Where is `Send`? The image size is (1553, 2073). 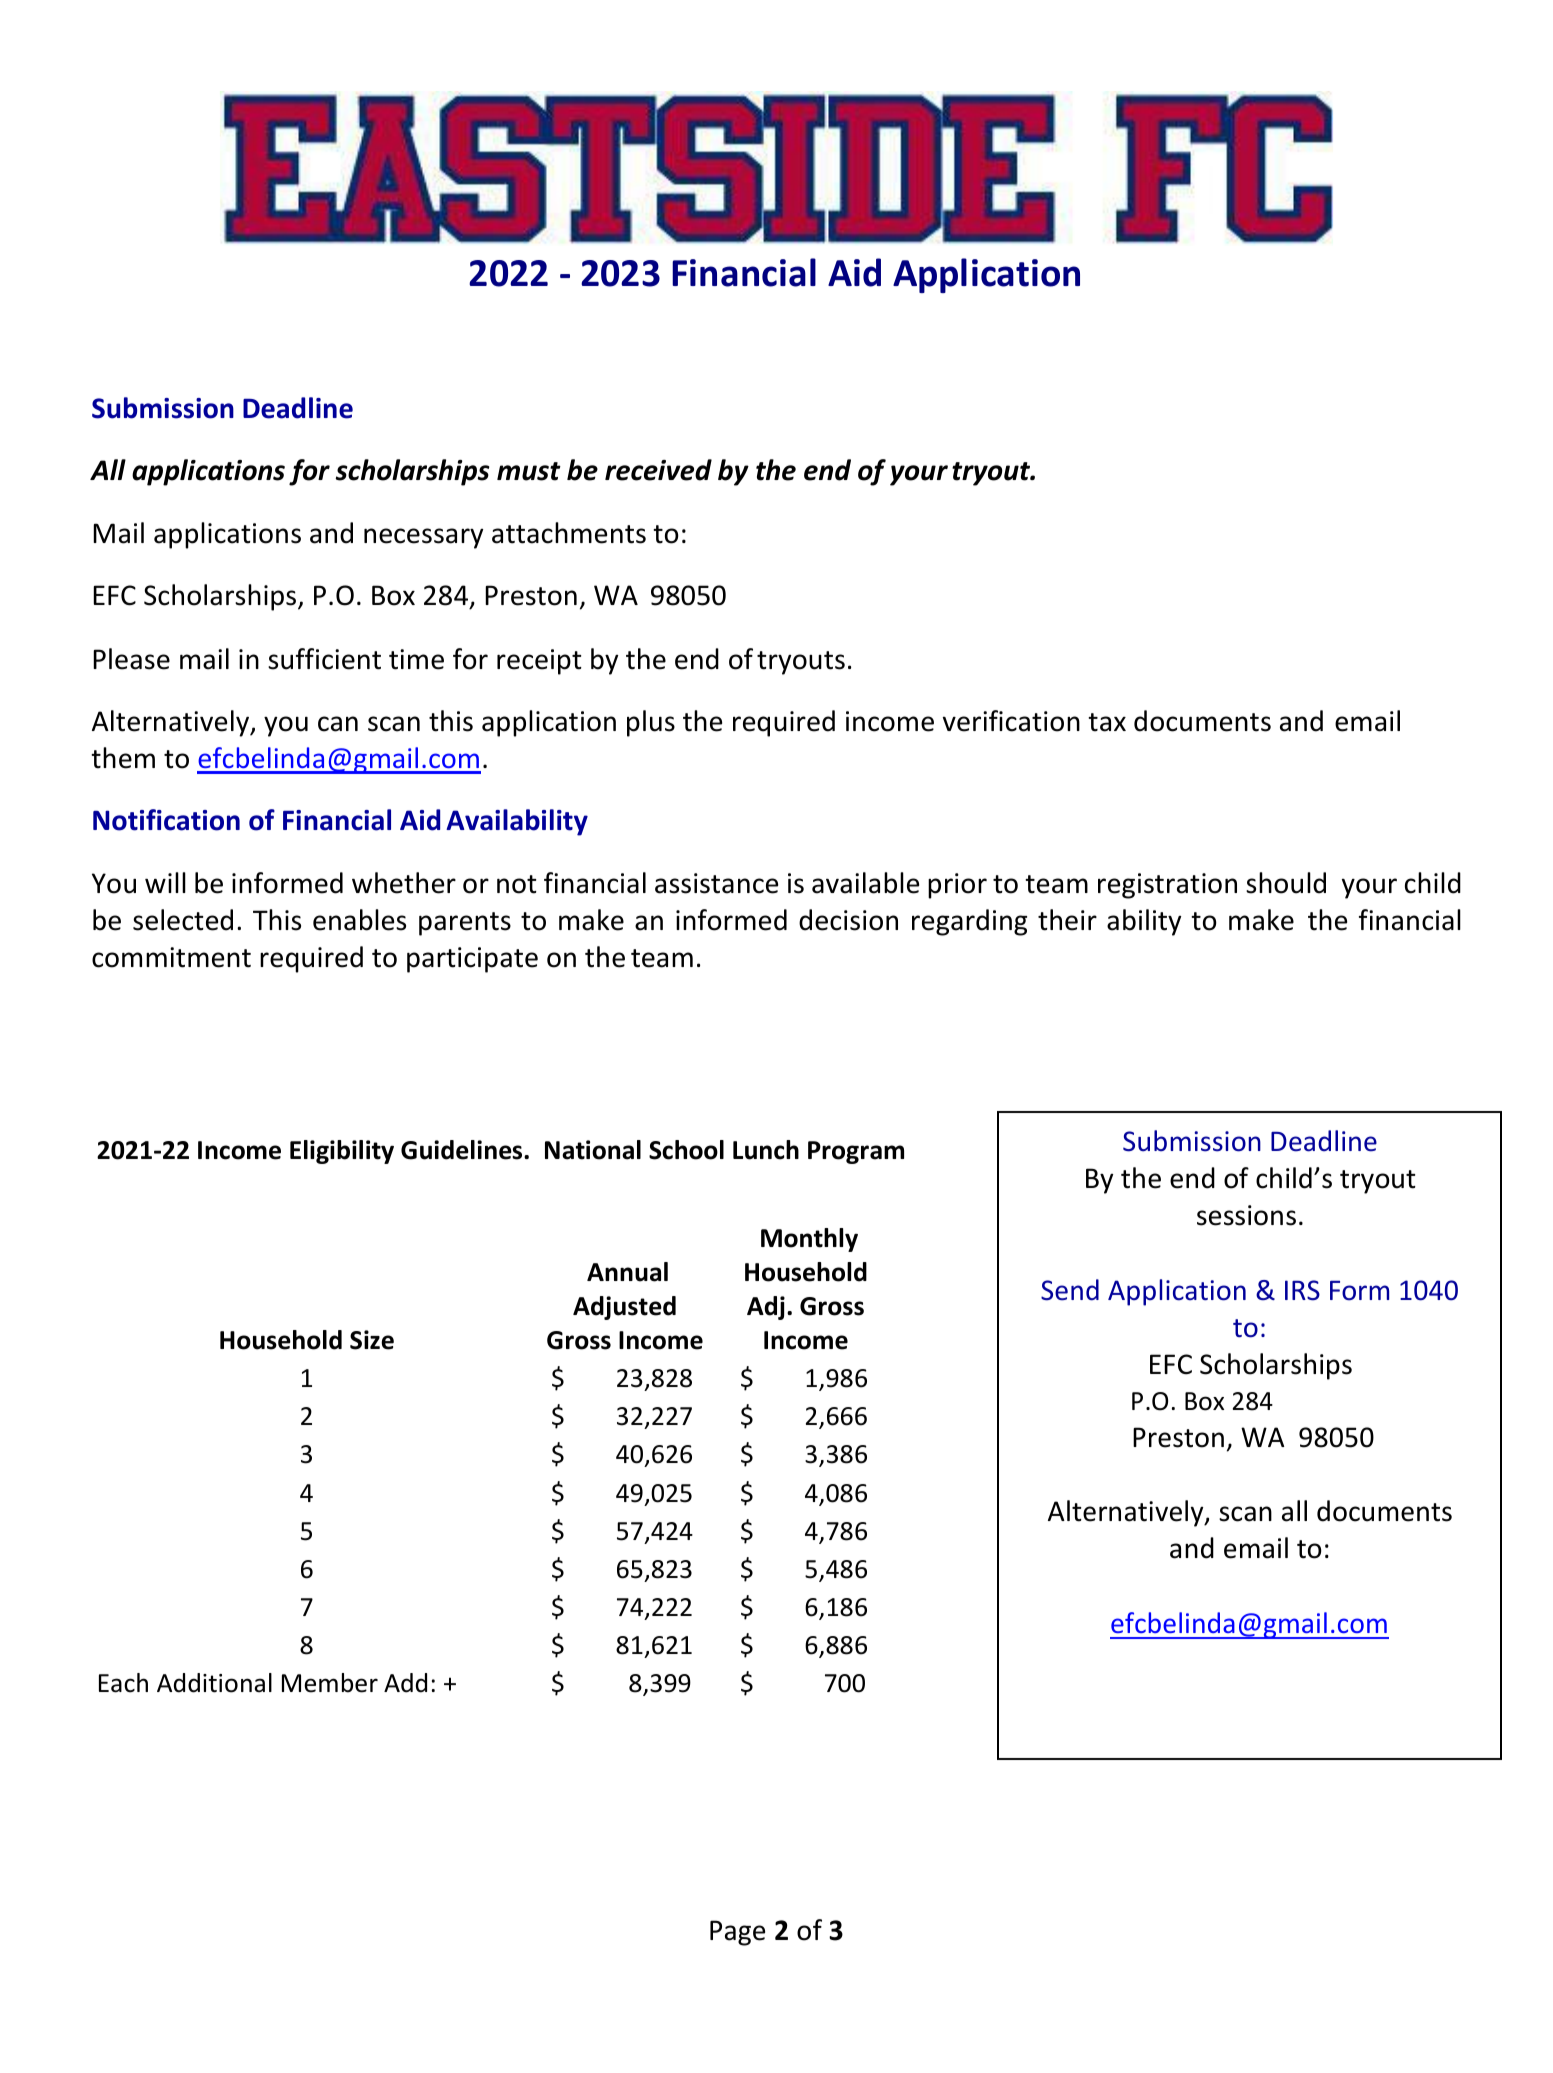 Send is located at coordinates (1070, 1290).
